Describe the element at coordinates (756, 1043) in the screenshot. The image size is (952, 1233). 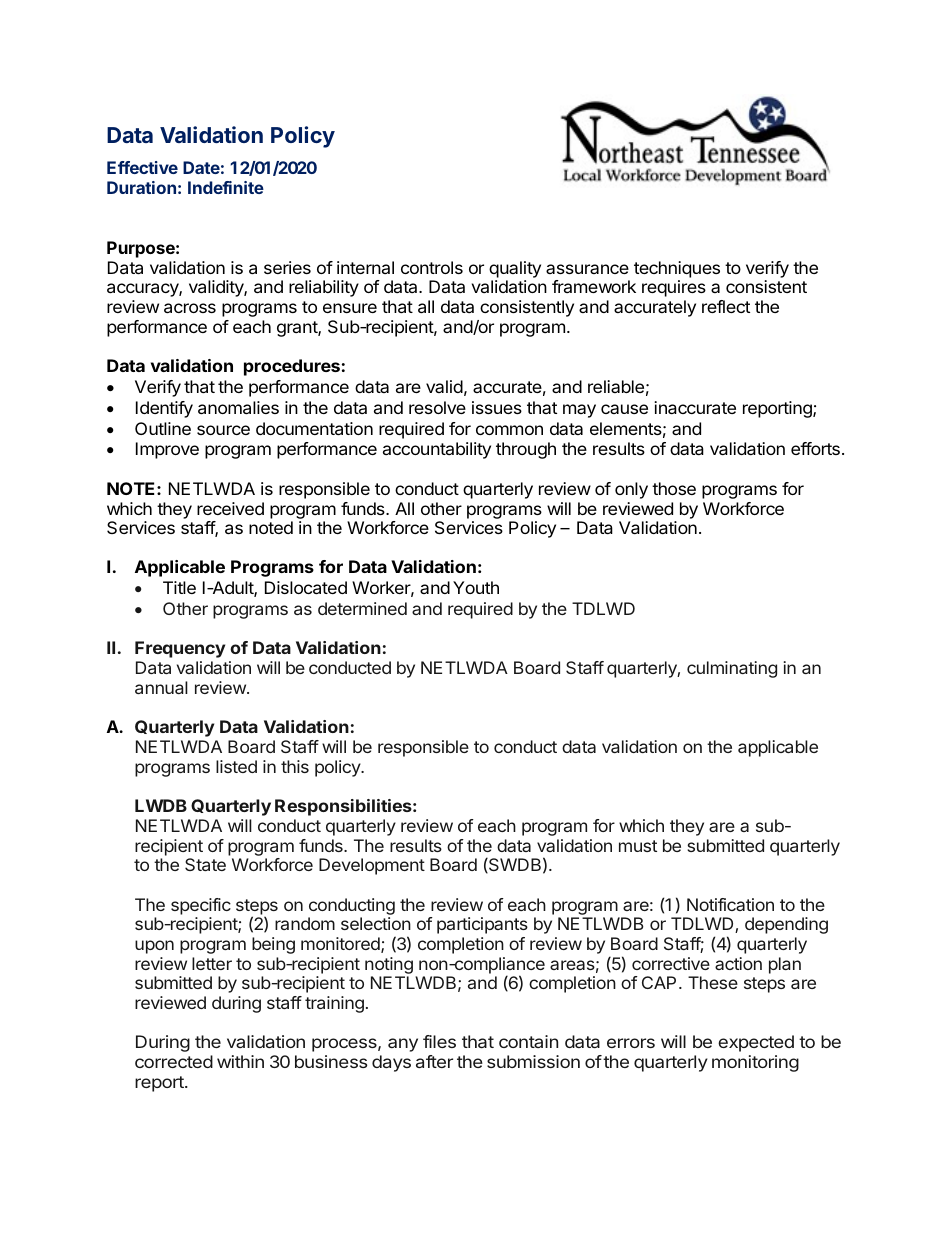
I see `expected` at that location.
